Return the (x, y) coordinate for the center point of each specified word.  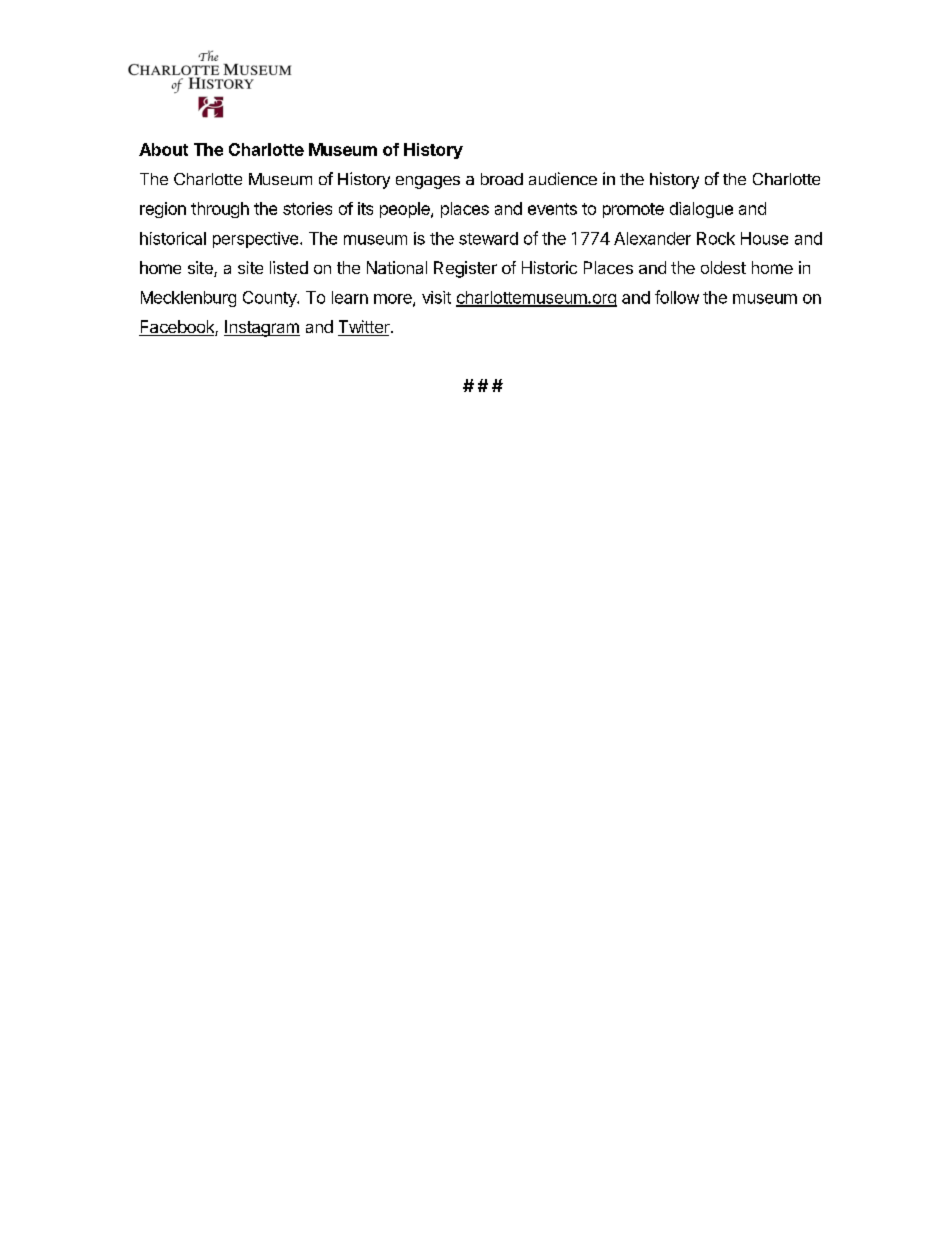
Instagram (262, 328)
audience (563, 178)
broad (502, 179)
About (163, 149)
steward (488, 238)
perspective (255, 240)
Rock (716, 238)
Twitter (365, 328)
